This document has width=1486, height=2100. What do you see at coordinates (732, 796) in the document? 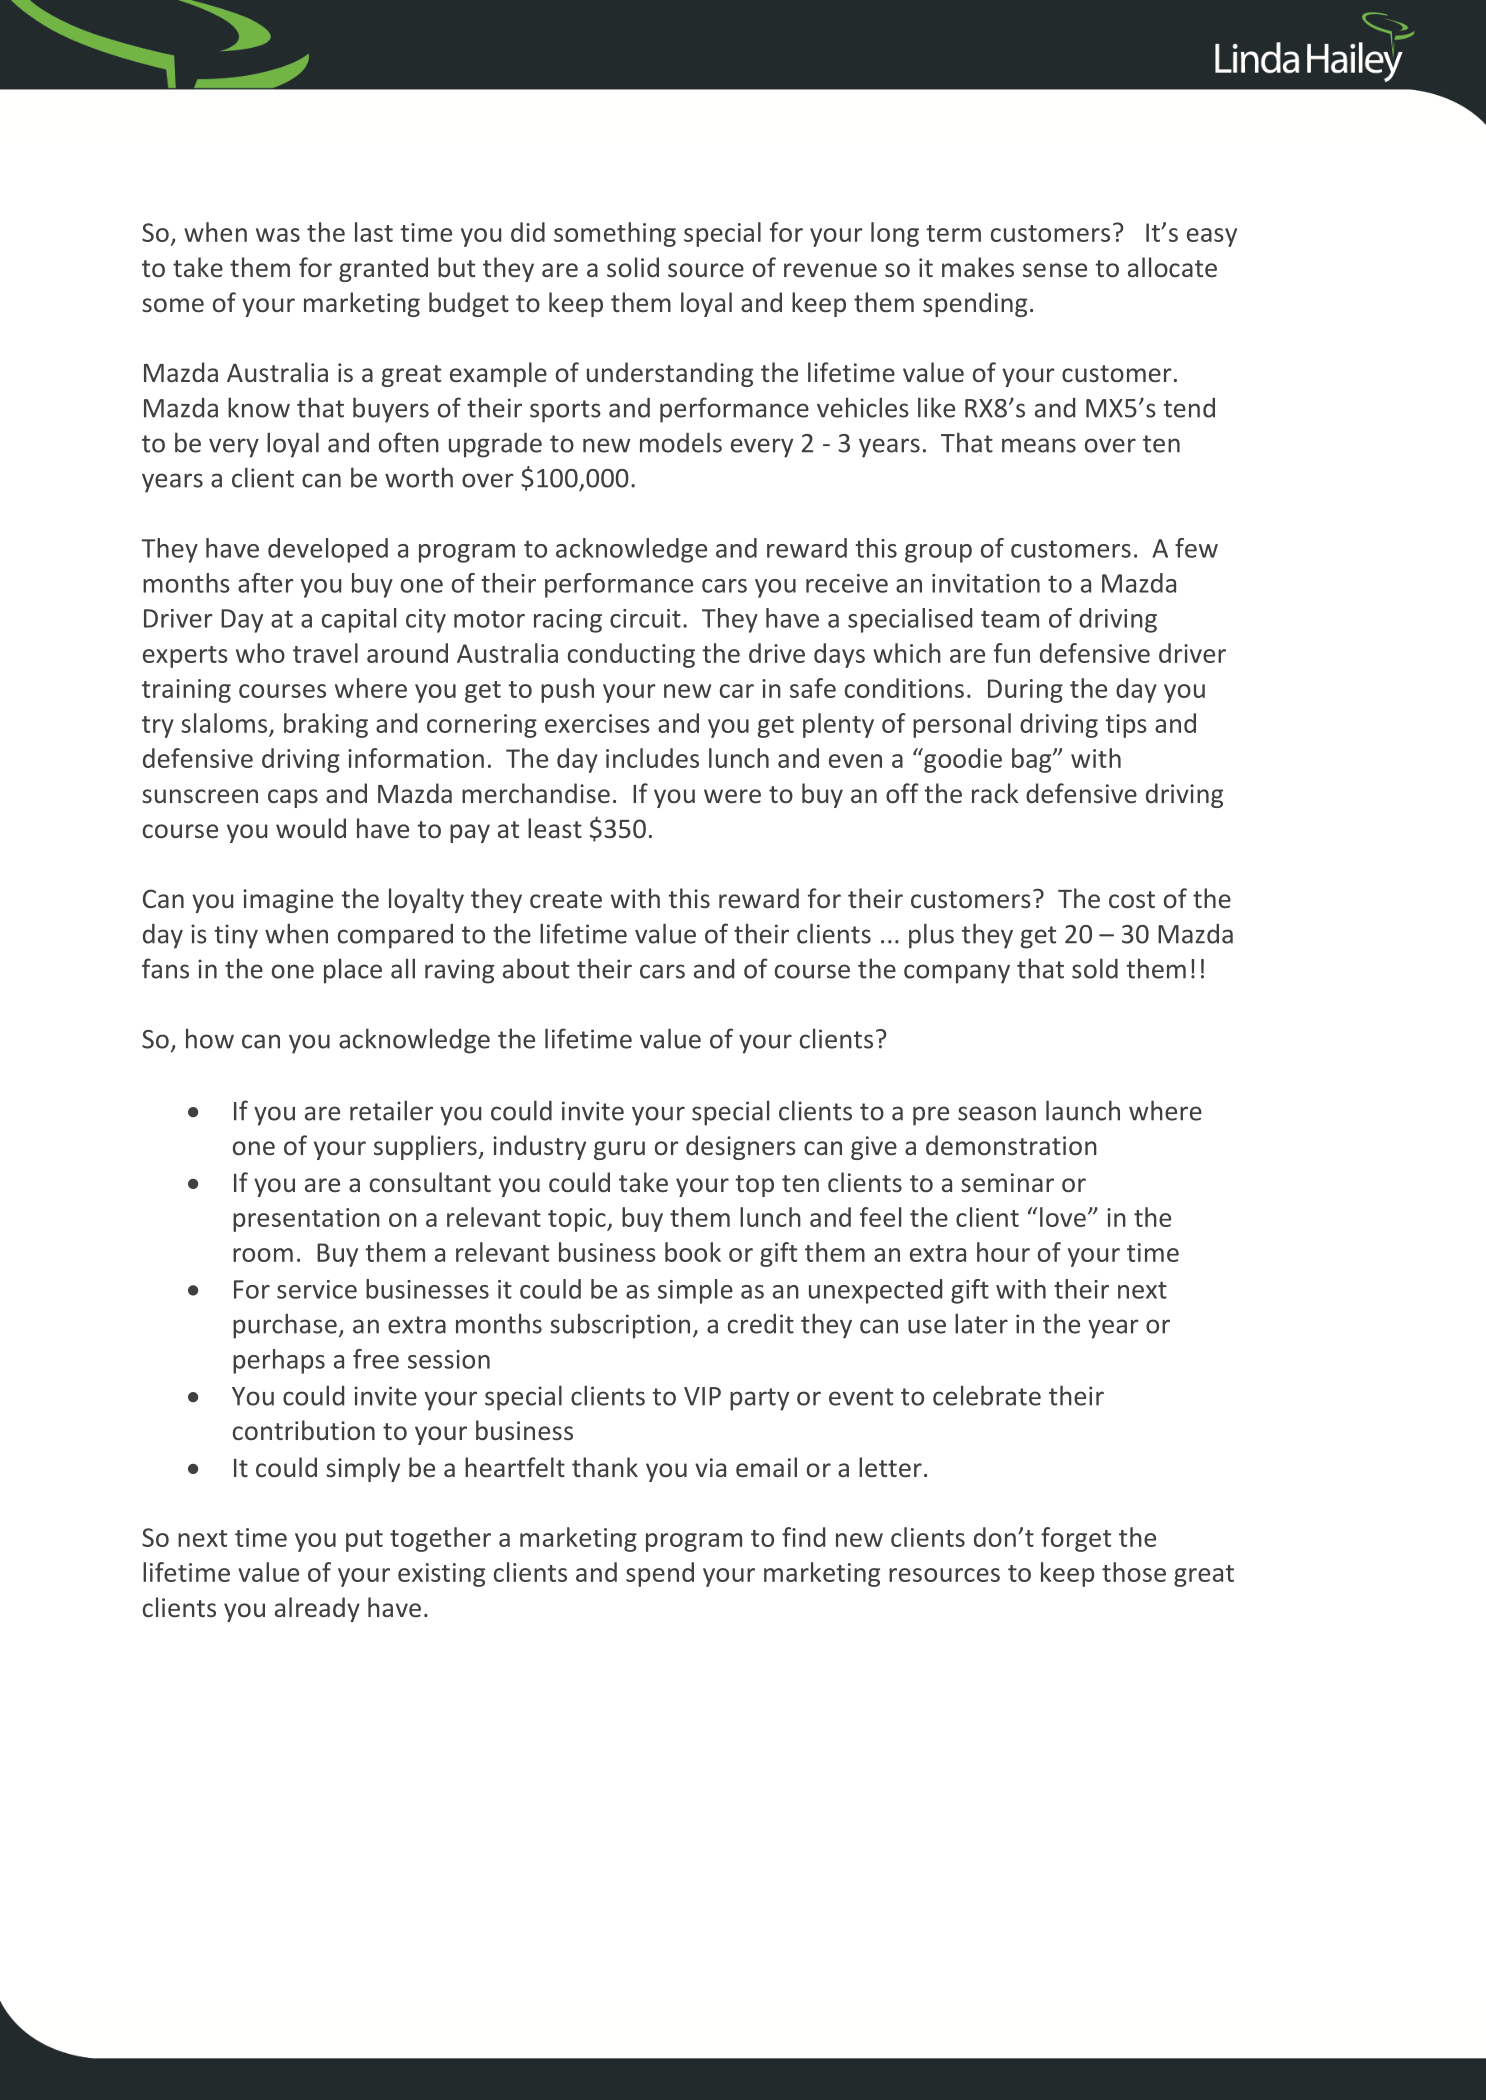
I see `were` at bounding box center [732, 796].
